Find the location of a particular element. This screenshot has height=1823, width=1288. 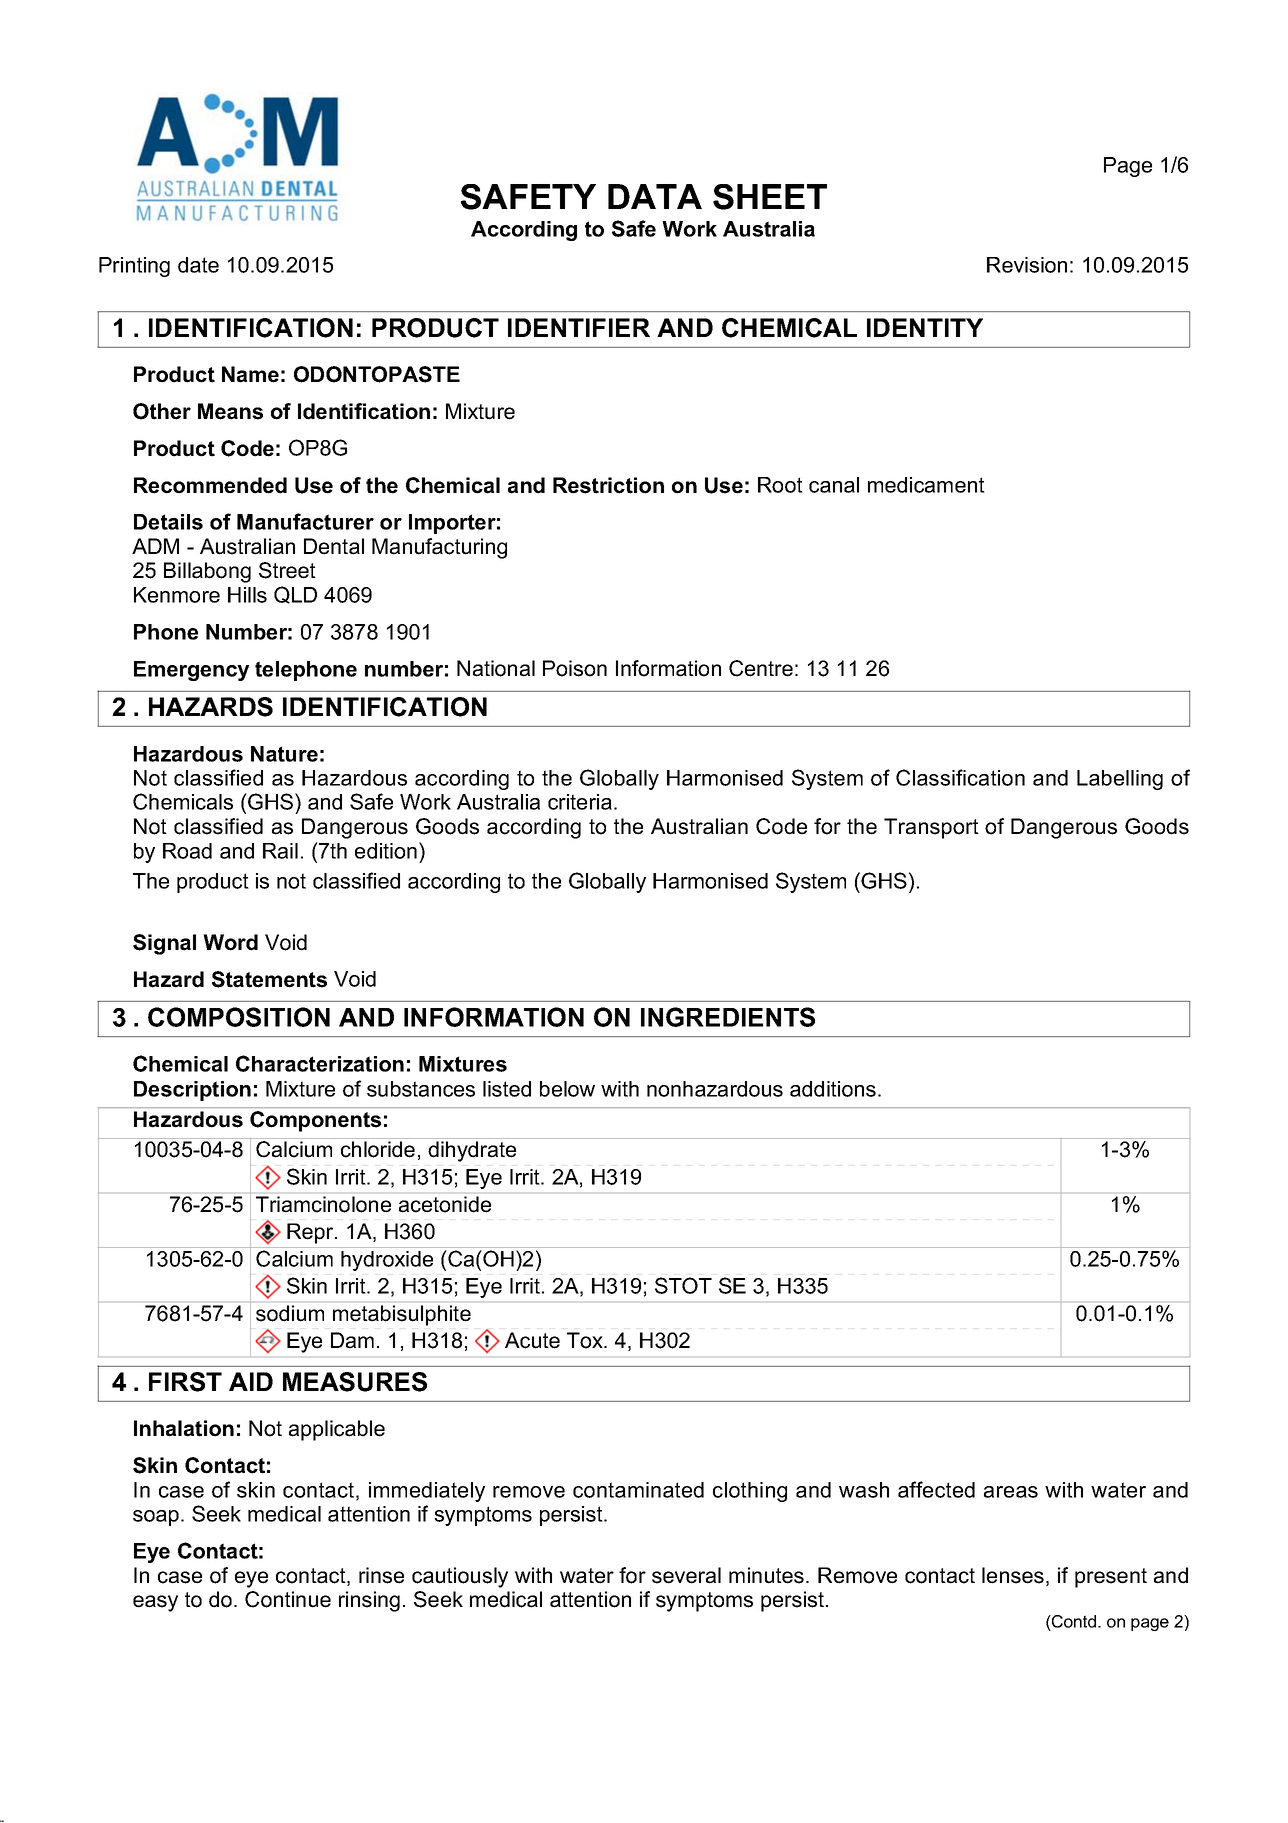

Revision is located at coordinates (1027, 265).
